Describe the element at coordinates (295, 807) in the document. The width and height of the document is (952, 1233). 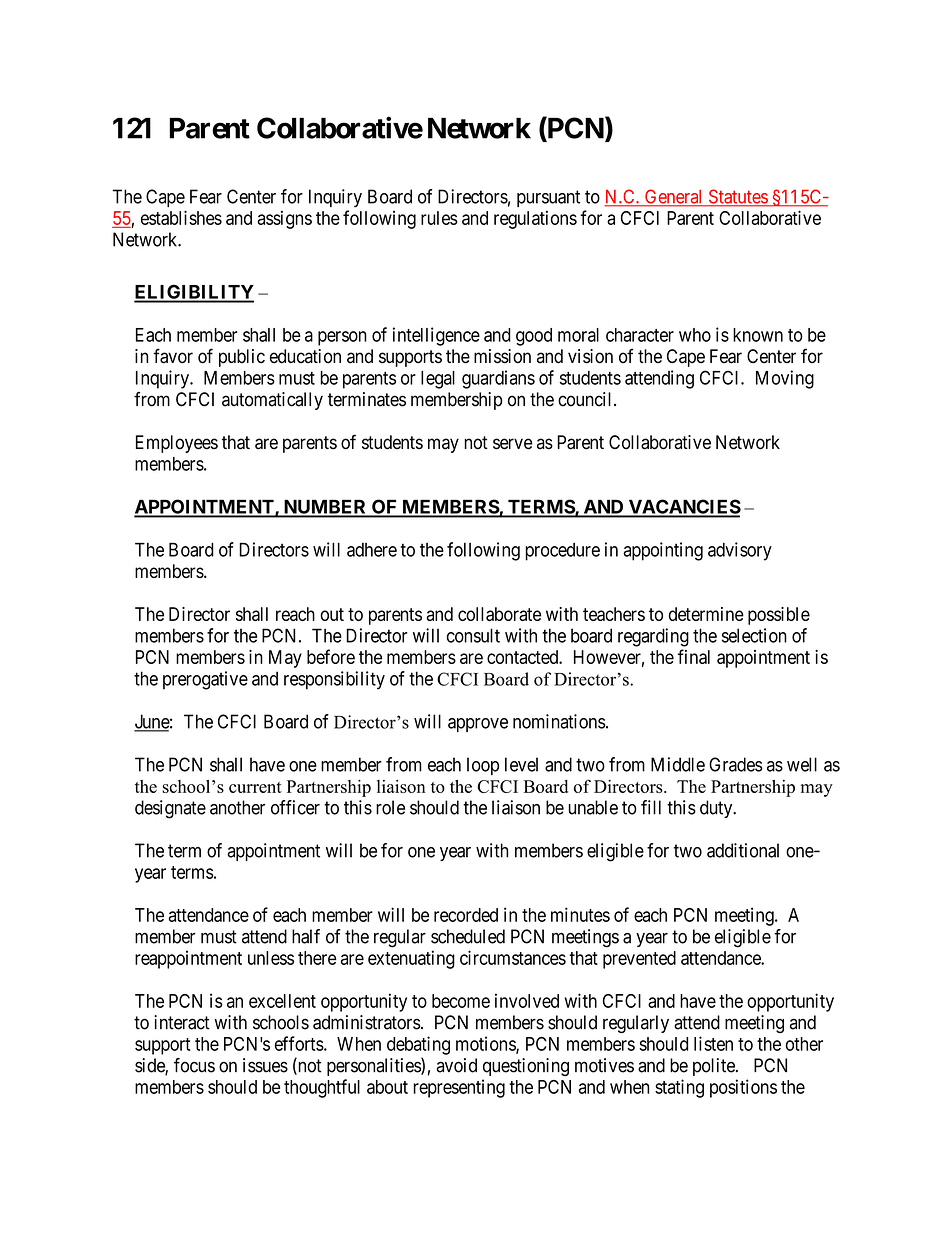
I see `officer` at that location.
